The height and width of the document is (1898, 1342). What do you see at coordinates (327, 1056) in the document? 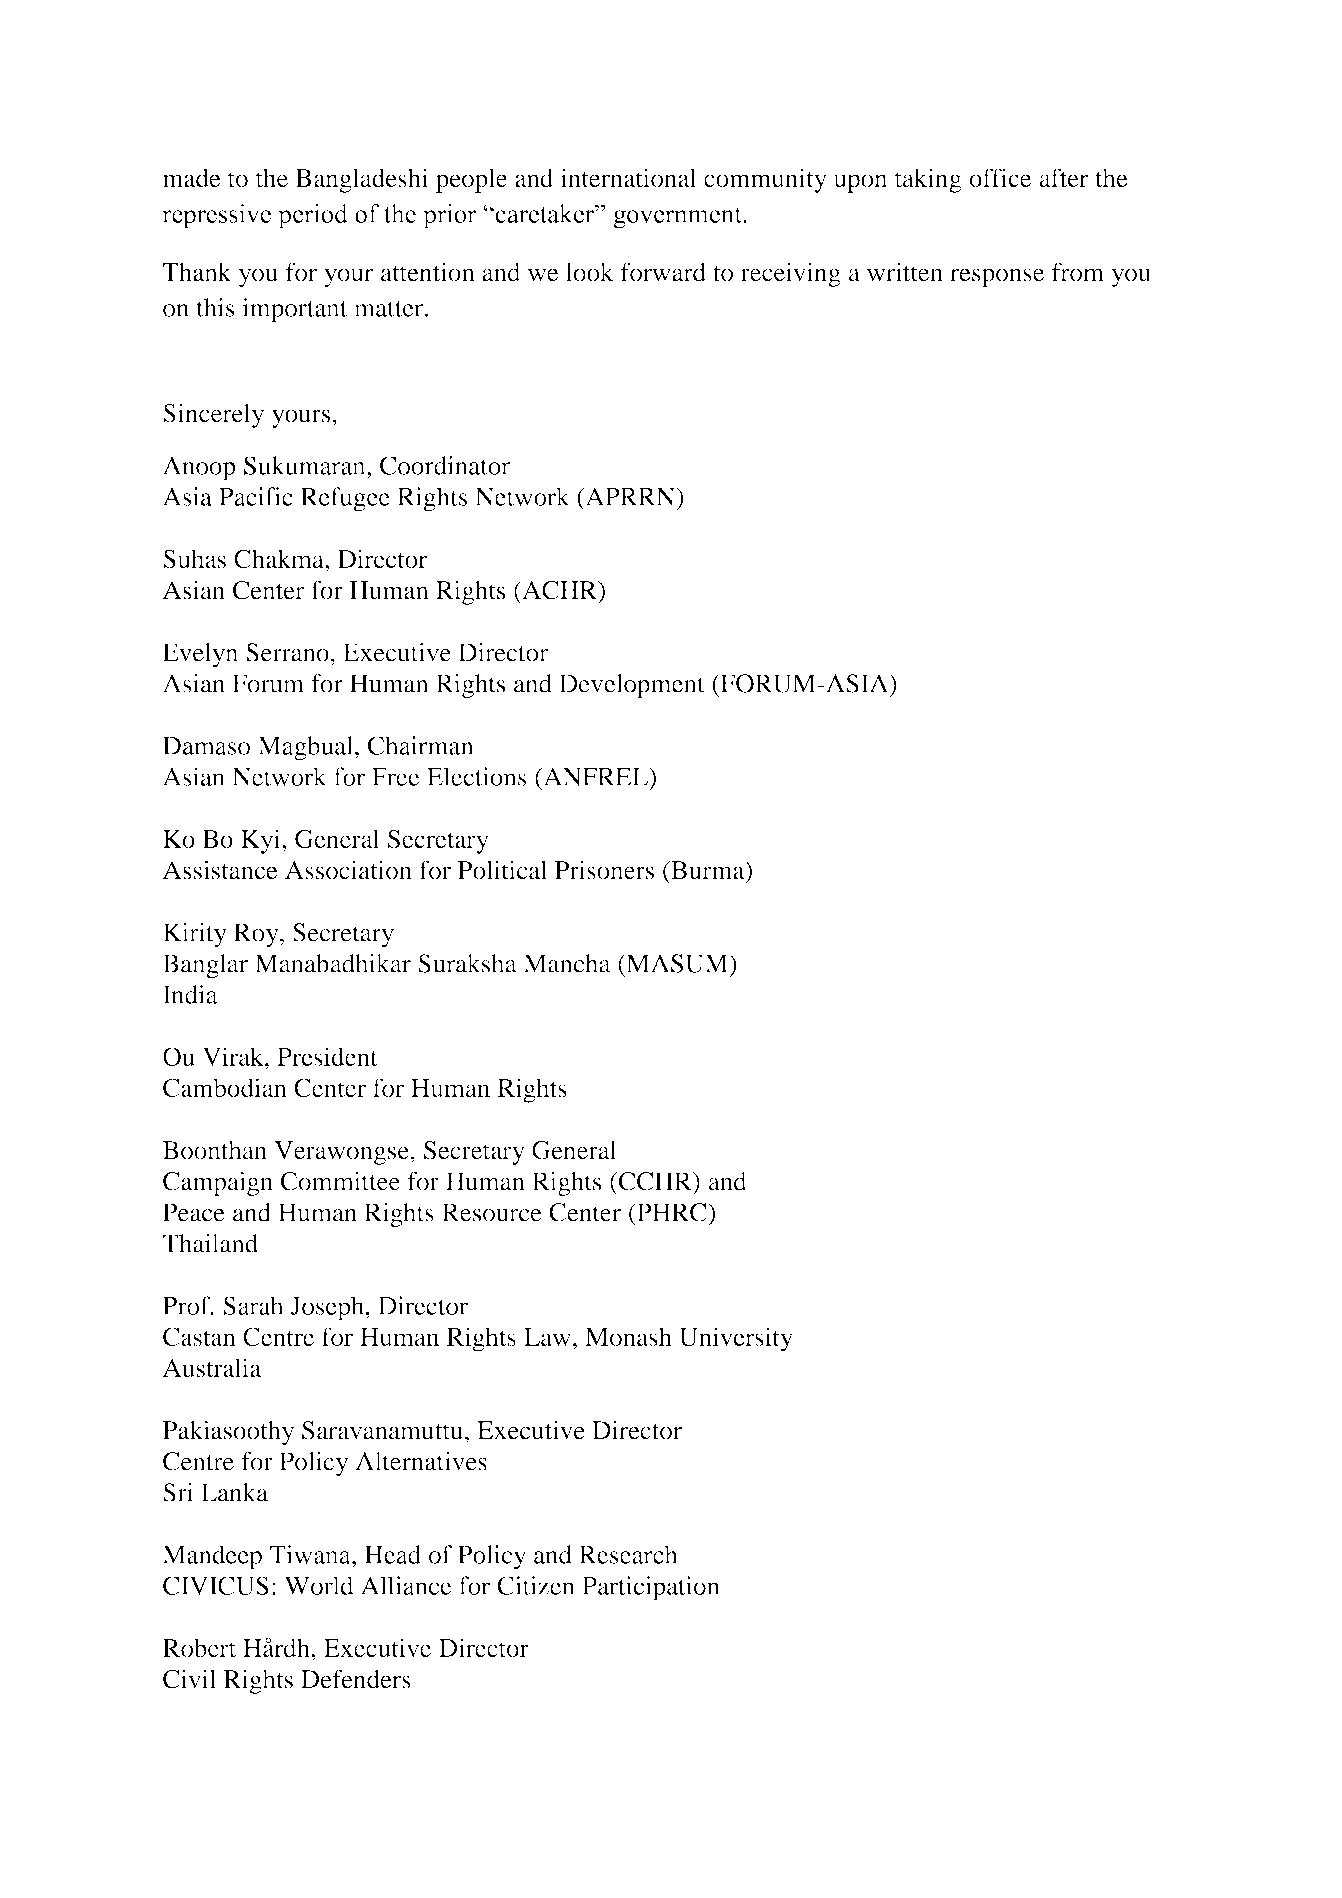
I see `President` at bounding box center [327, 1056].
